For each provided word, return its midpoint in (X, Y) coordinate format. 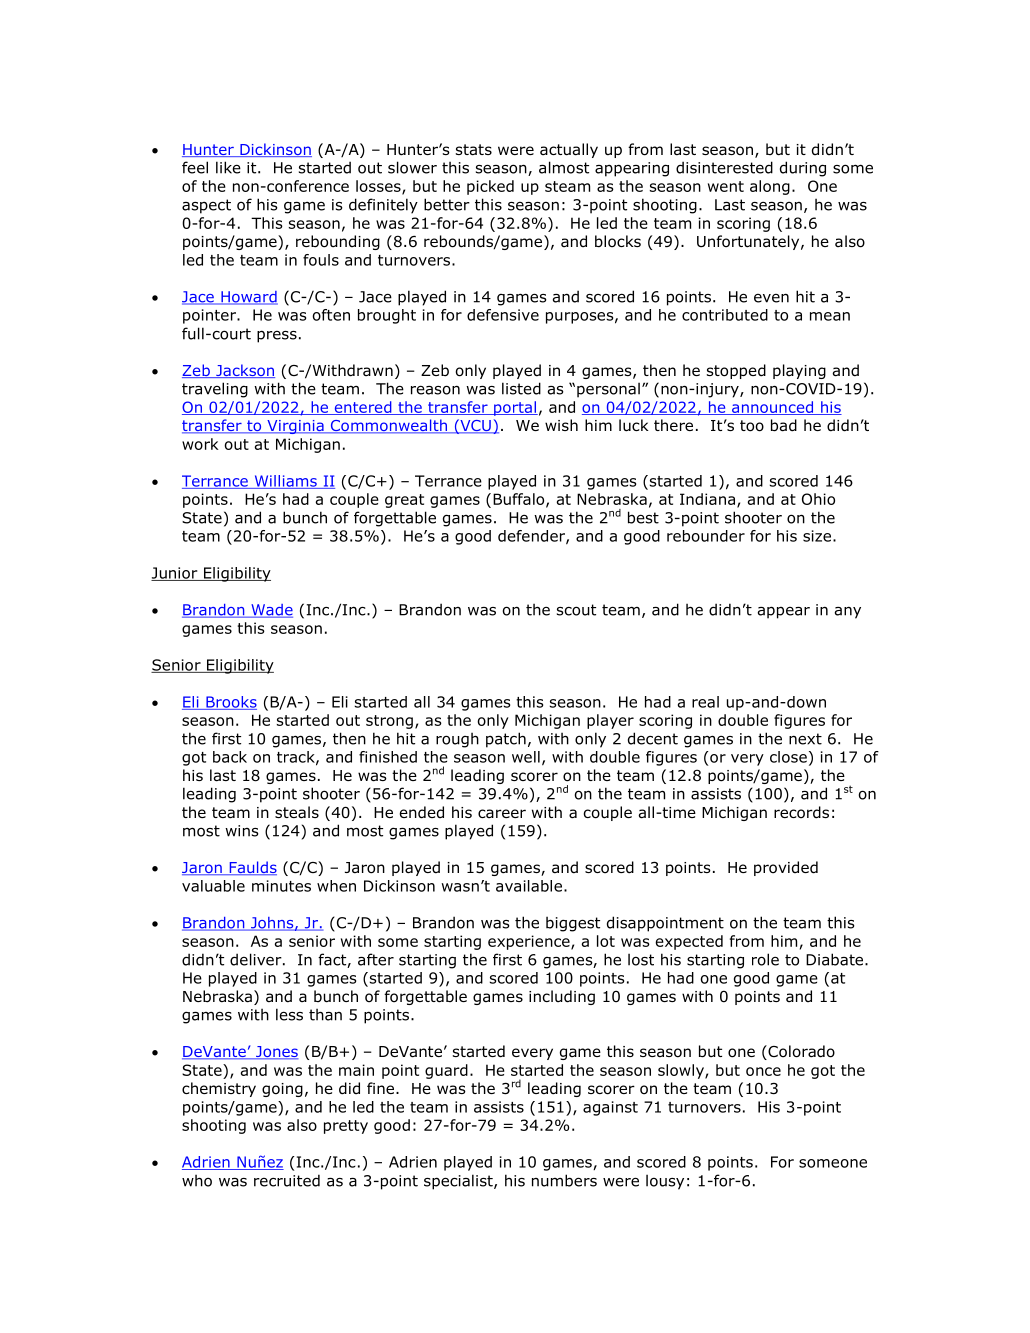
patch (506, 740)
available (529, 886)
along (770, 187)
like (228, 167)
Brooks (230, 703)
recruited (287, 1180)
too (752, 426)
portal (515, 408)
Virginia (295, 427)
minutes (281, 886)
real (705, 702)
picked (490, 187)
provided (786, 868)
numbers (564, 1180)
